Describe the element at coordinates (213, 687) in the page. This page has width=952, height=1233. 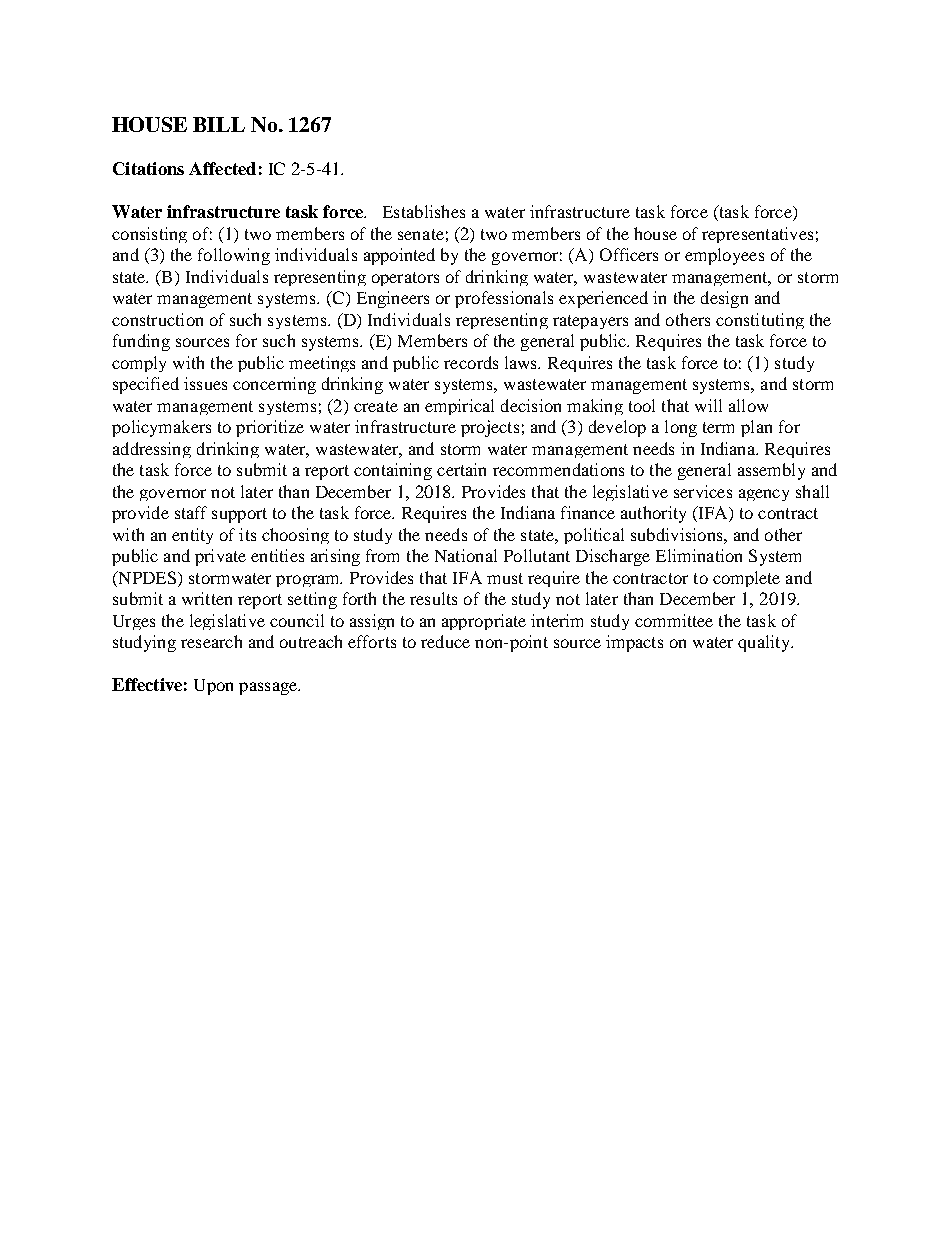
I see `Upon` at that location.
